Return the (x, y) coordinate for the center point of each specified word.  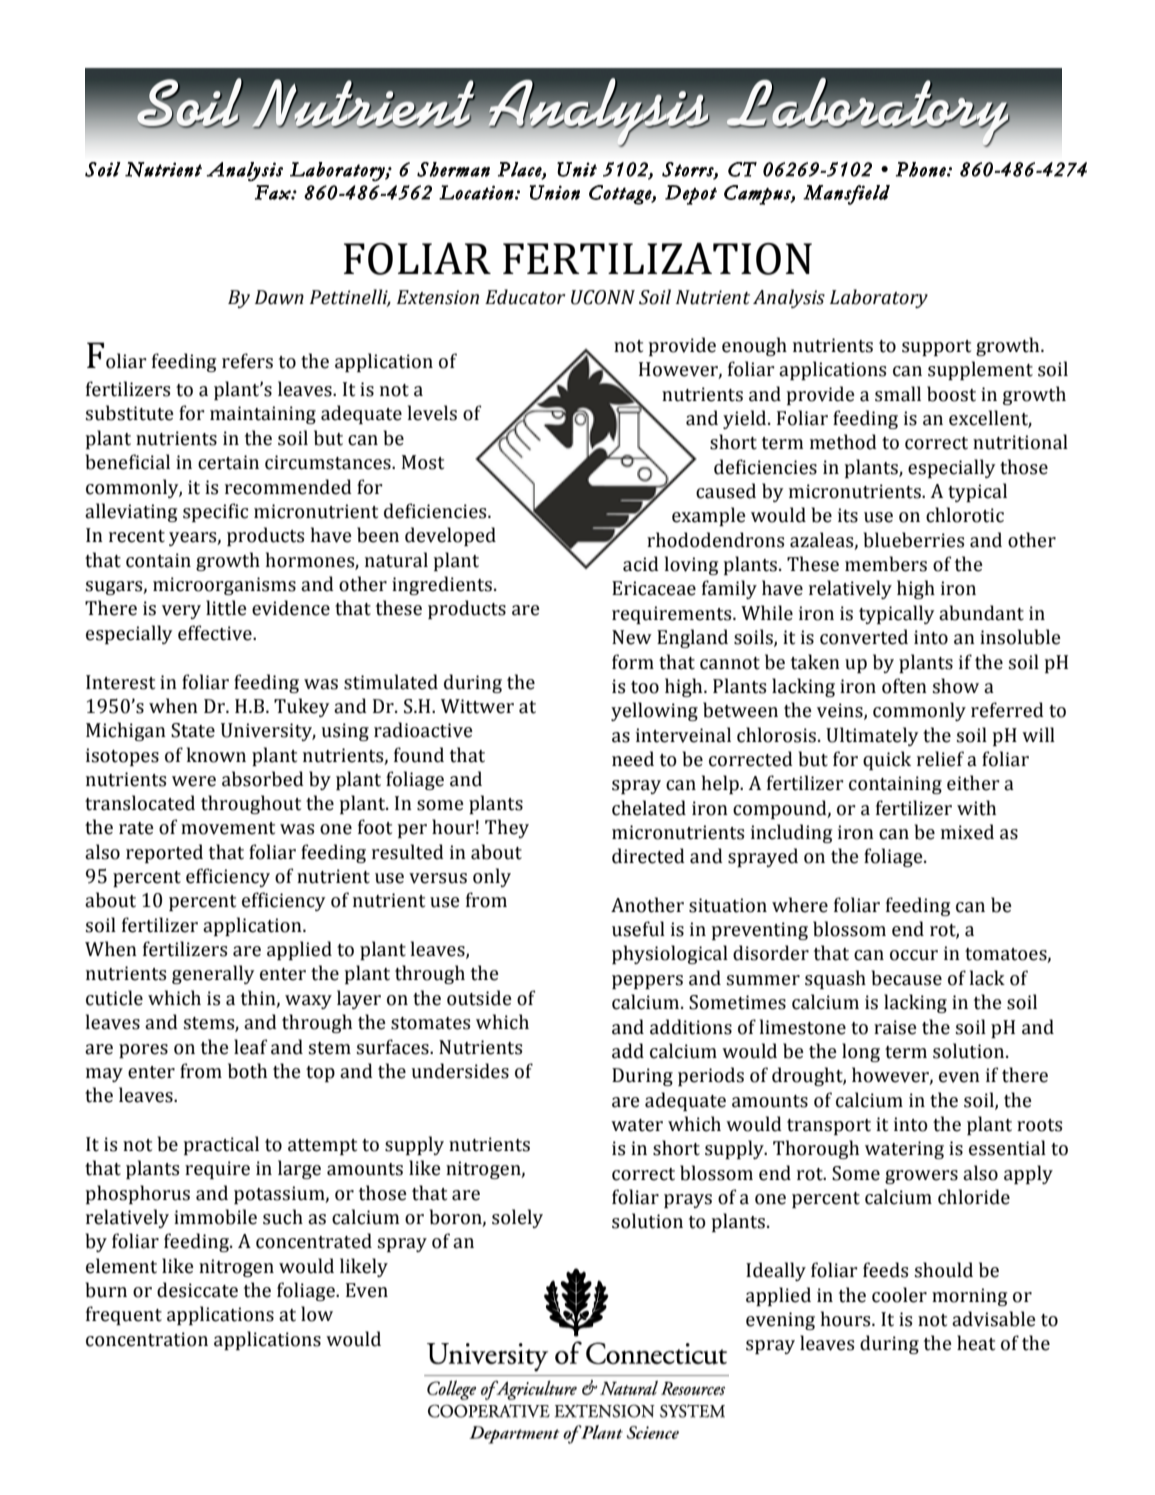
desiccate (197, 1290)
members (886, 564)
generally (213, 974)
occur (914, 955)
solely (517, 1218)
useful (638, 929)
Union (554, 192)
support (936, 348)
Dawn (279, 297)
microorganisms (224, 586)
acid (641, 564)
